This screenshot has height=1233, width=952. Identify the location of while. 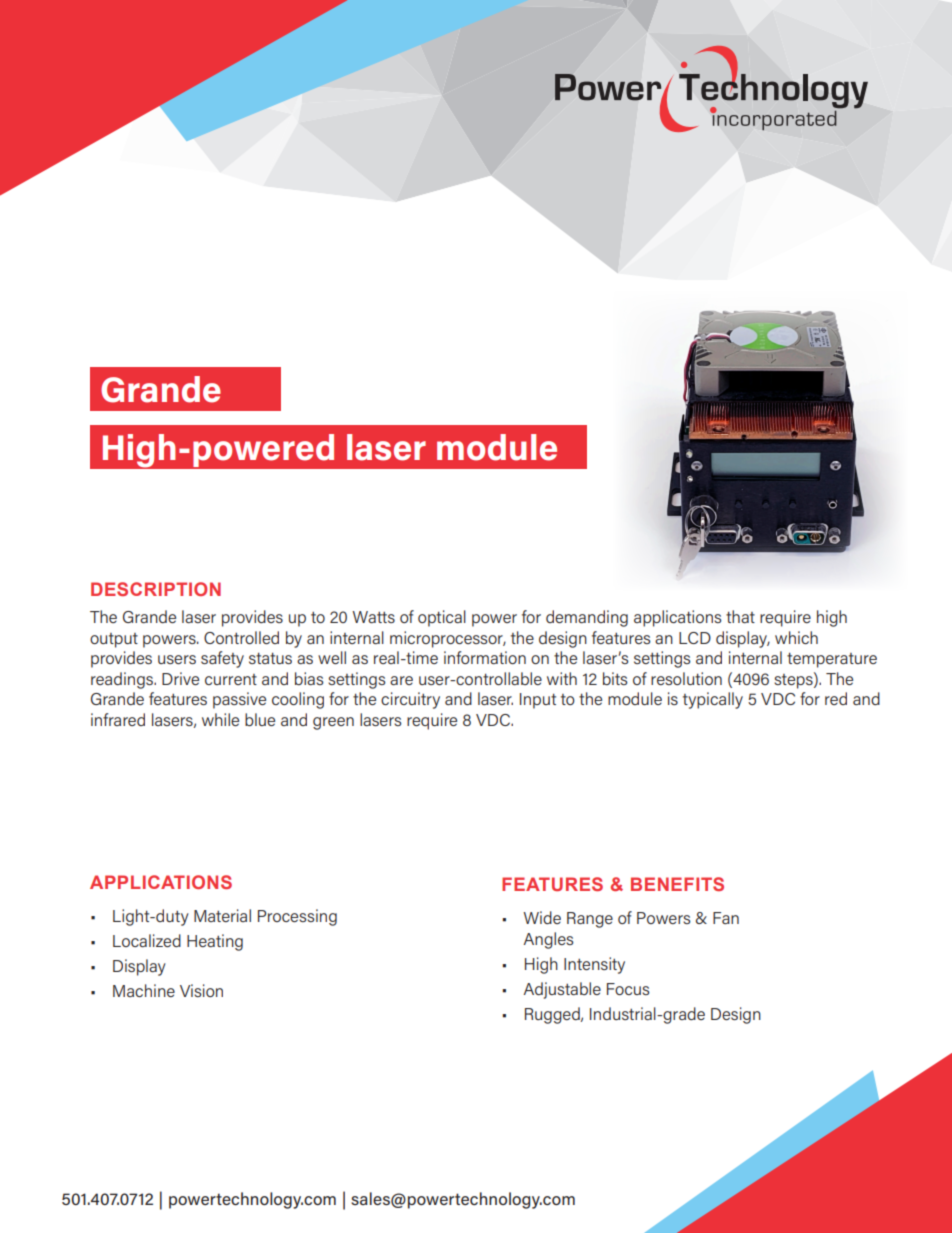
(220, 719).
